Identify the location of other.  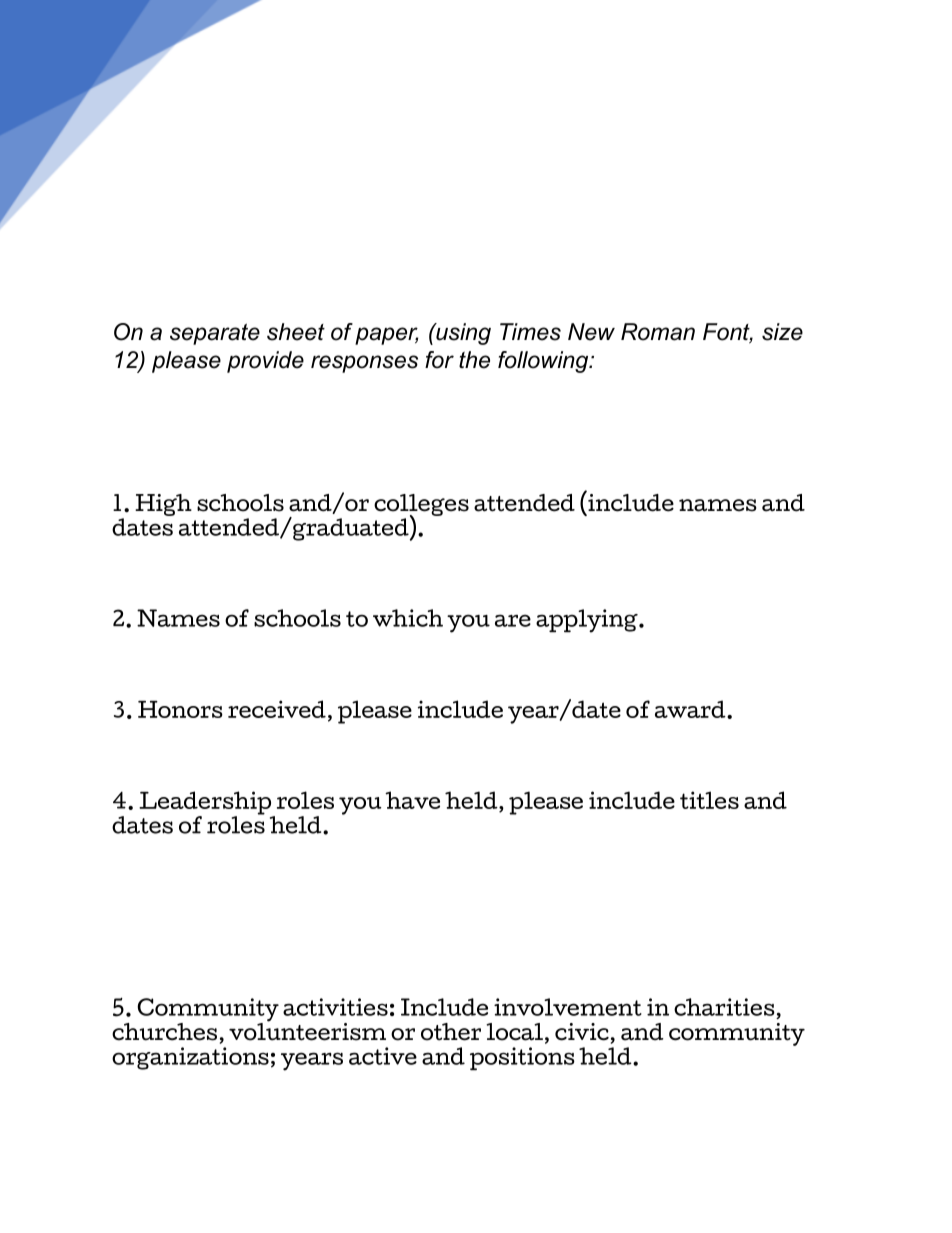
(451, 1032).
